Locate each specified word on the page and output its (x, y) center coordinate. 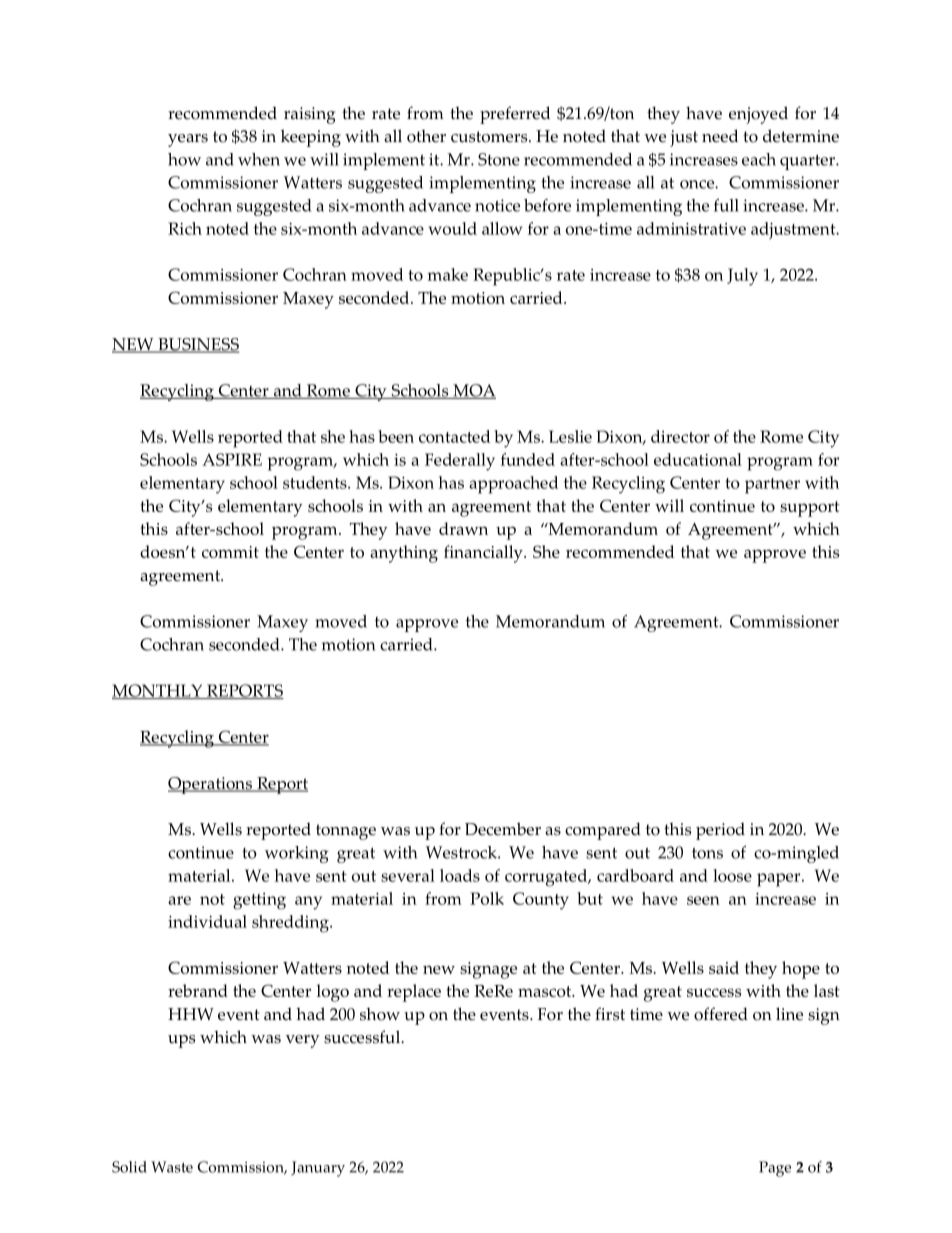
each (759, 159)
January (318, 1169)
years (188, 140)
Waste (172, 1167)
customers (490, 137)
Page (775, 1169)
